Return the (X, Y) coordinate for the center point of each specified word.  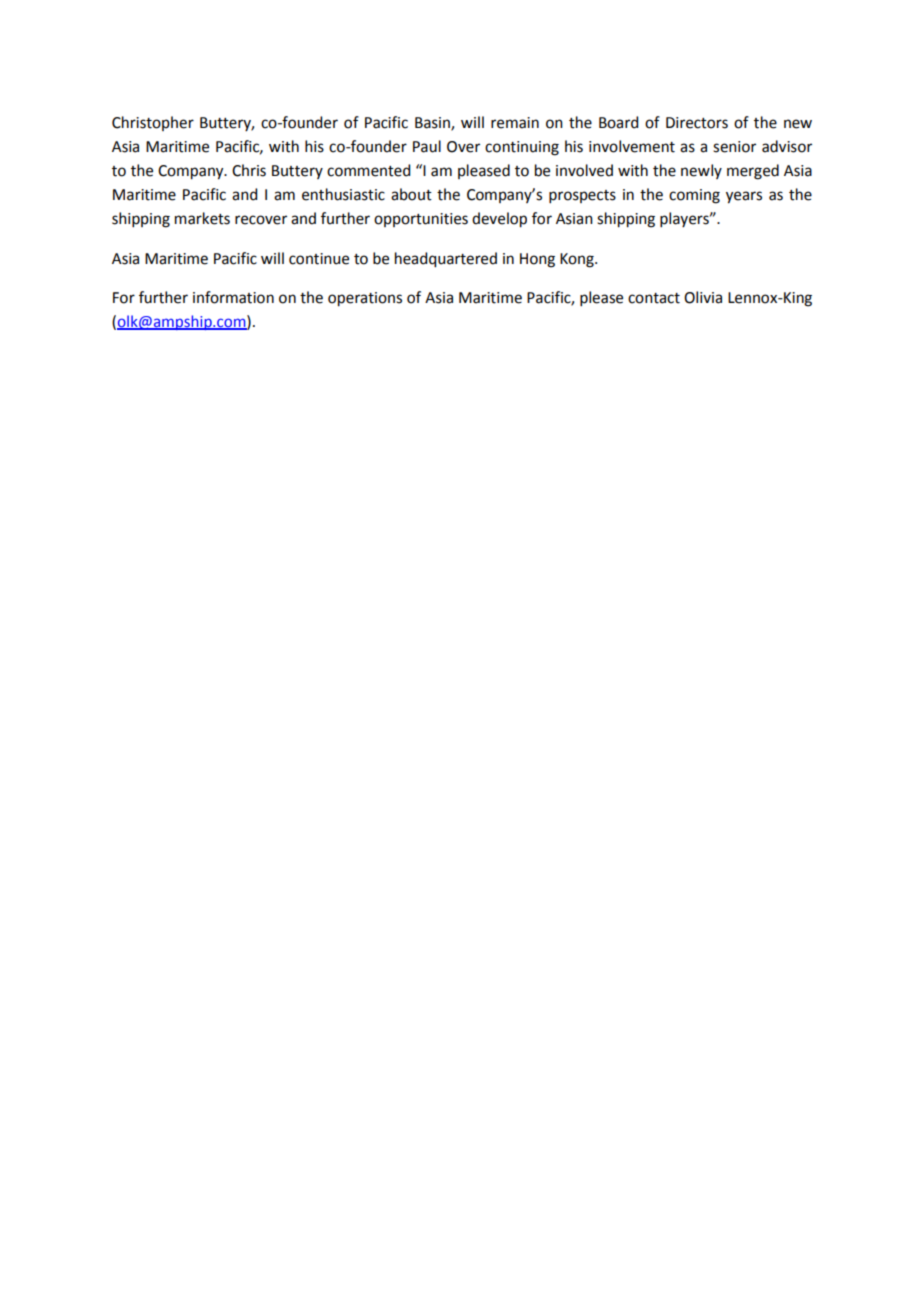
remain (515, 123)
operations (365, 299)
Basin (433, 123)
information (233, 297)
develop (499, 220)
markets (202, 218)
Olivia (703, 297)
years (744, 197)
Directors (697, 123)
